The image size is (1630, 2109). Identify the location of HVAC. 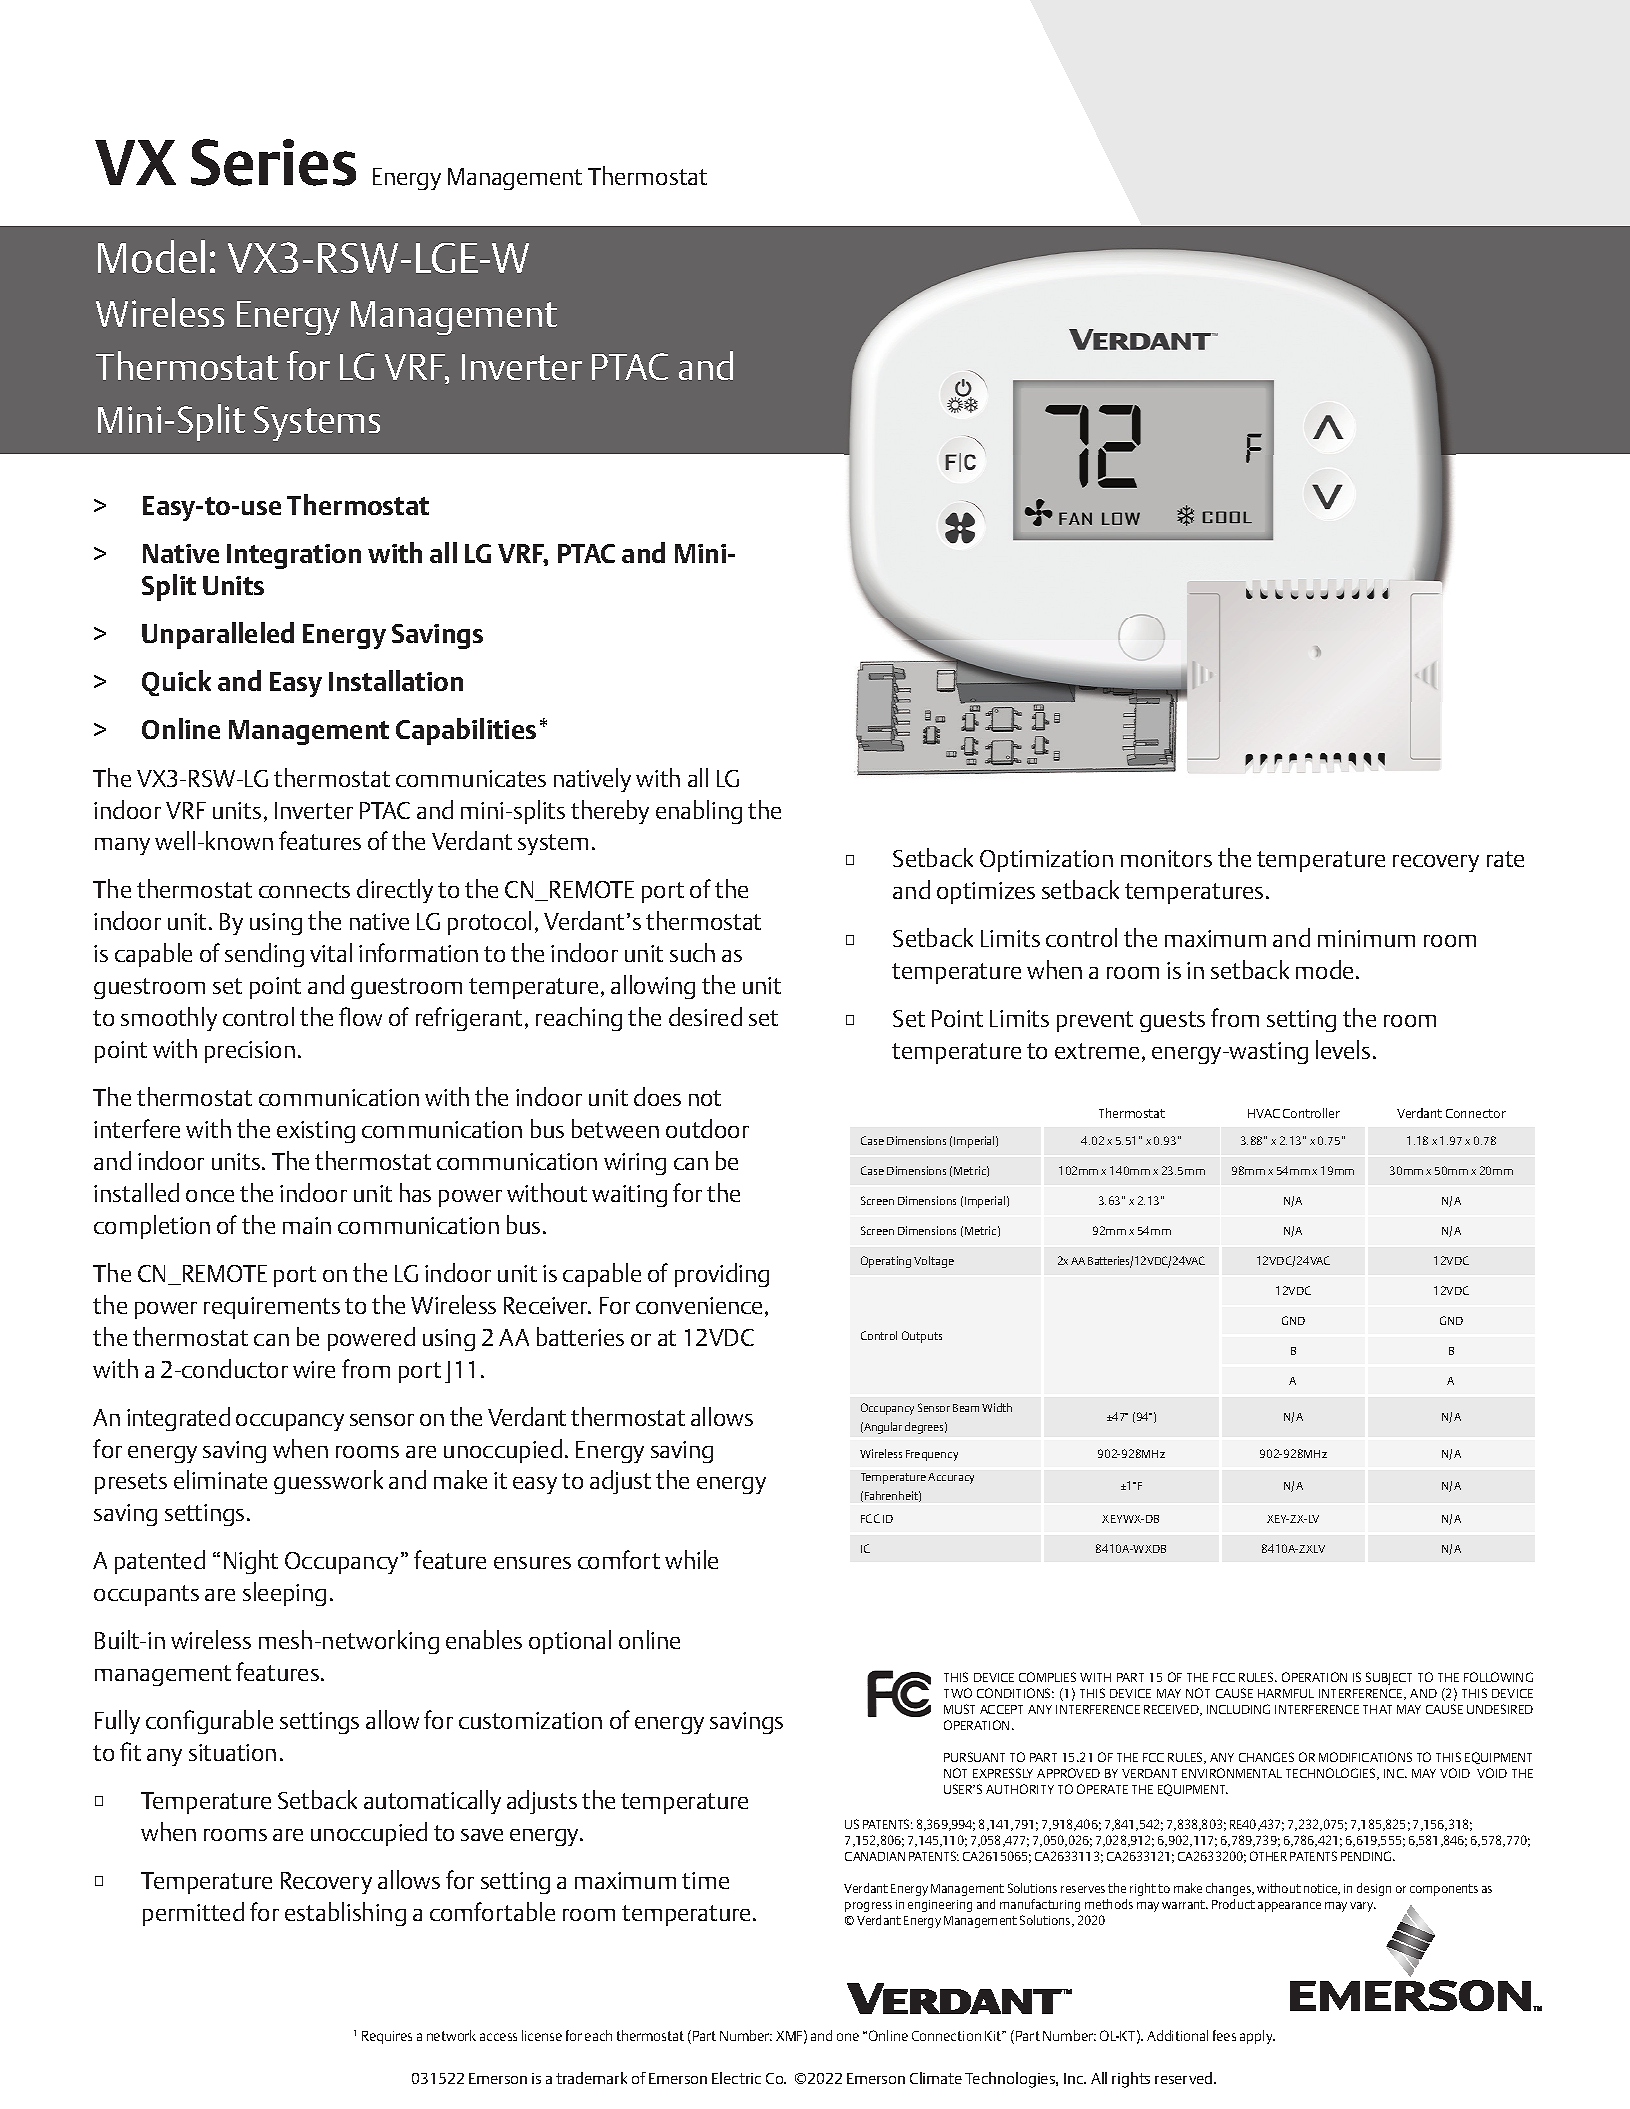
(1264, 1113).
